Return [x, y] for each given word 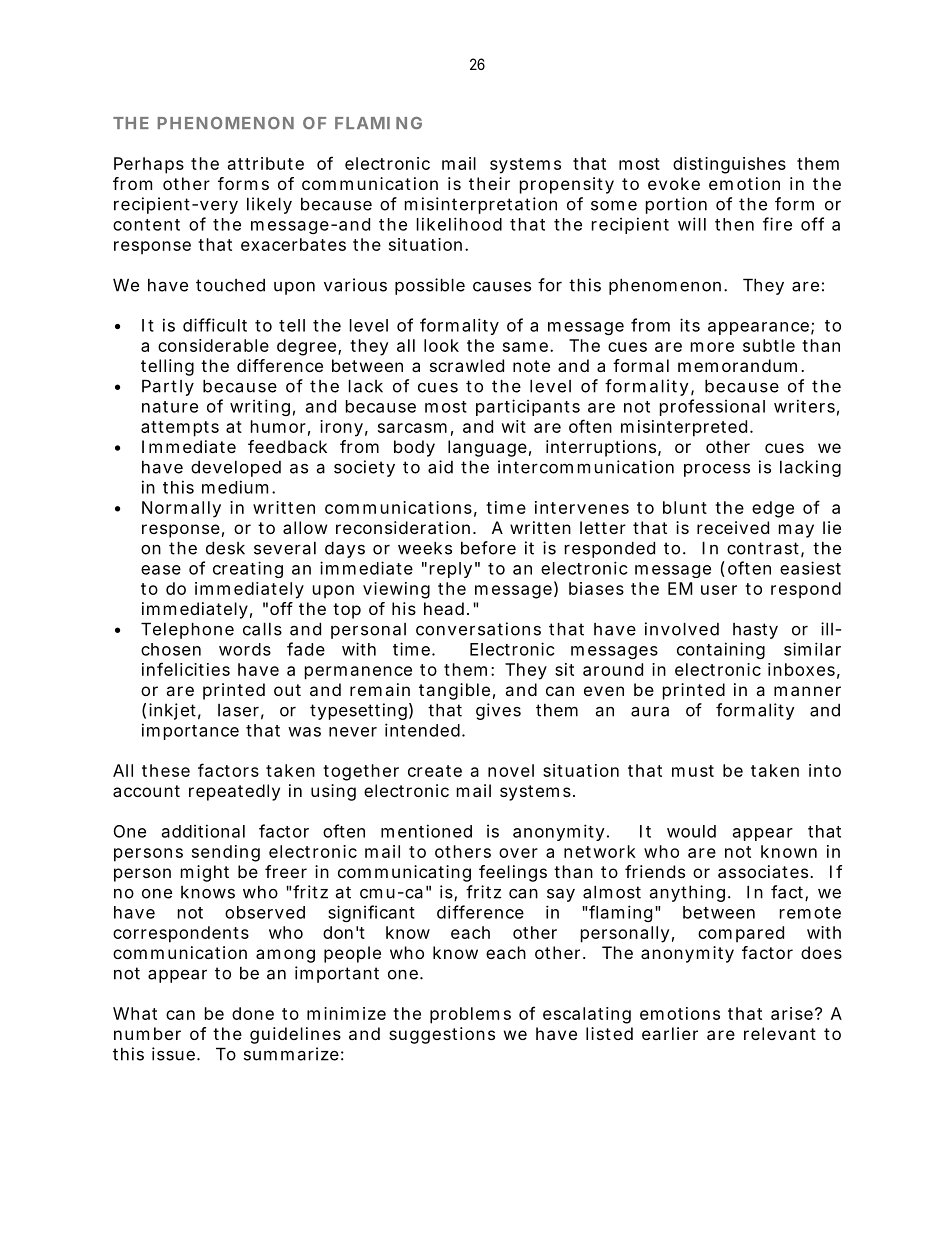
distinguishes [729, 165]
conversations [478, 629]
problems [470, 1015]
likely [269, 205]
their [489, 183]
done [253, 1013]
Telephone [187, 630]
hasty [755, 631]
